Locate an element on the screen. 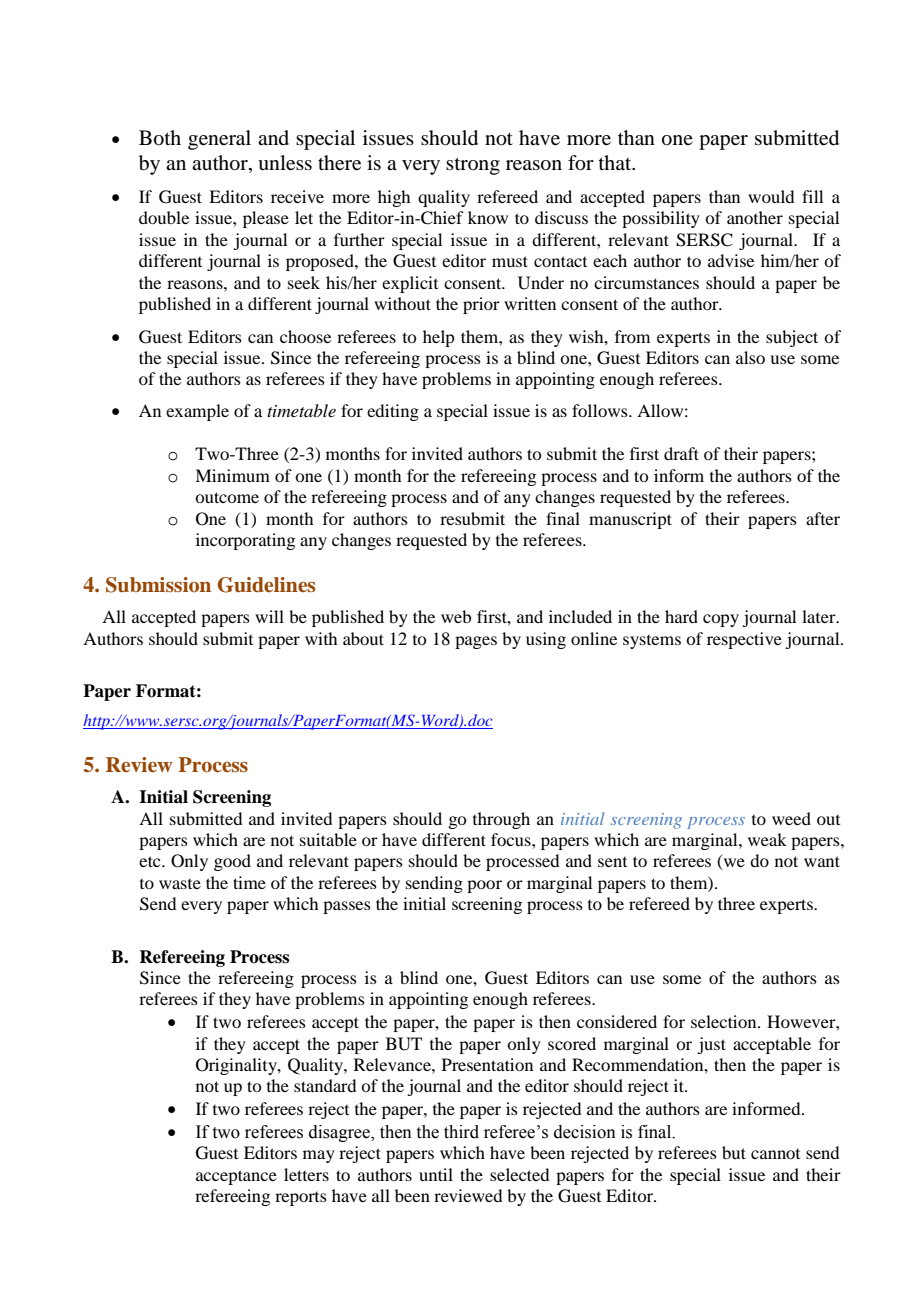 The image size is (924, 1308). weak is located at coordinates (767, 839).
